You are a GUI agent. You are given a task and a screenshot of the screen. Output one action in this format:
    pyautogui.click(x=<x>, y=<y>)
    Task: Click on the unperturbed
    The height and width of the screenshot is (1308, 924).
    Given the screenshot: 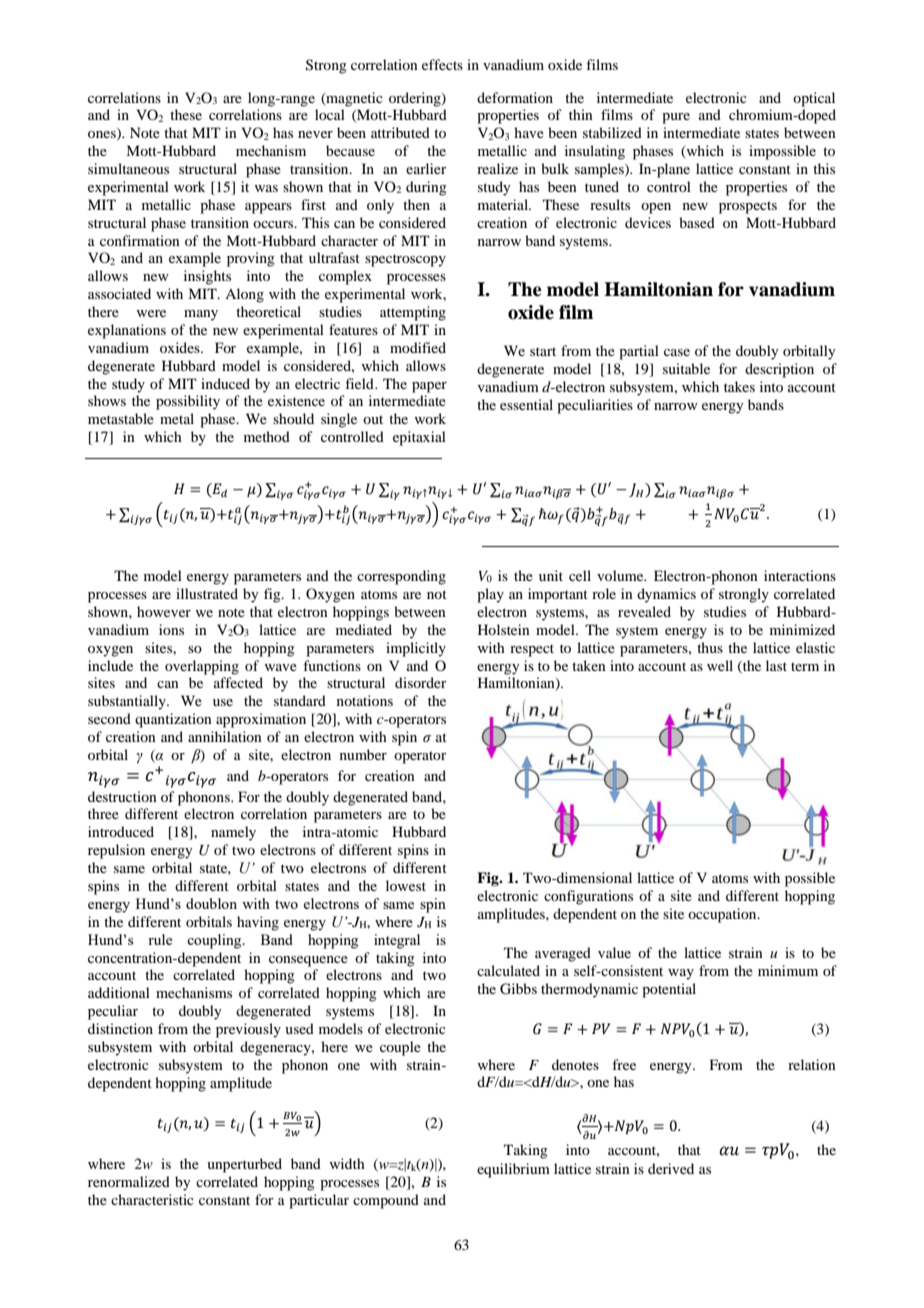 What is the action you would take?
    pyautogui.click(x=244, y=1165)
